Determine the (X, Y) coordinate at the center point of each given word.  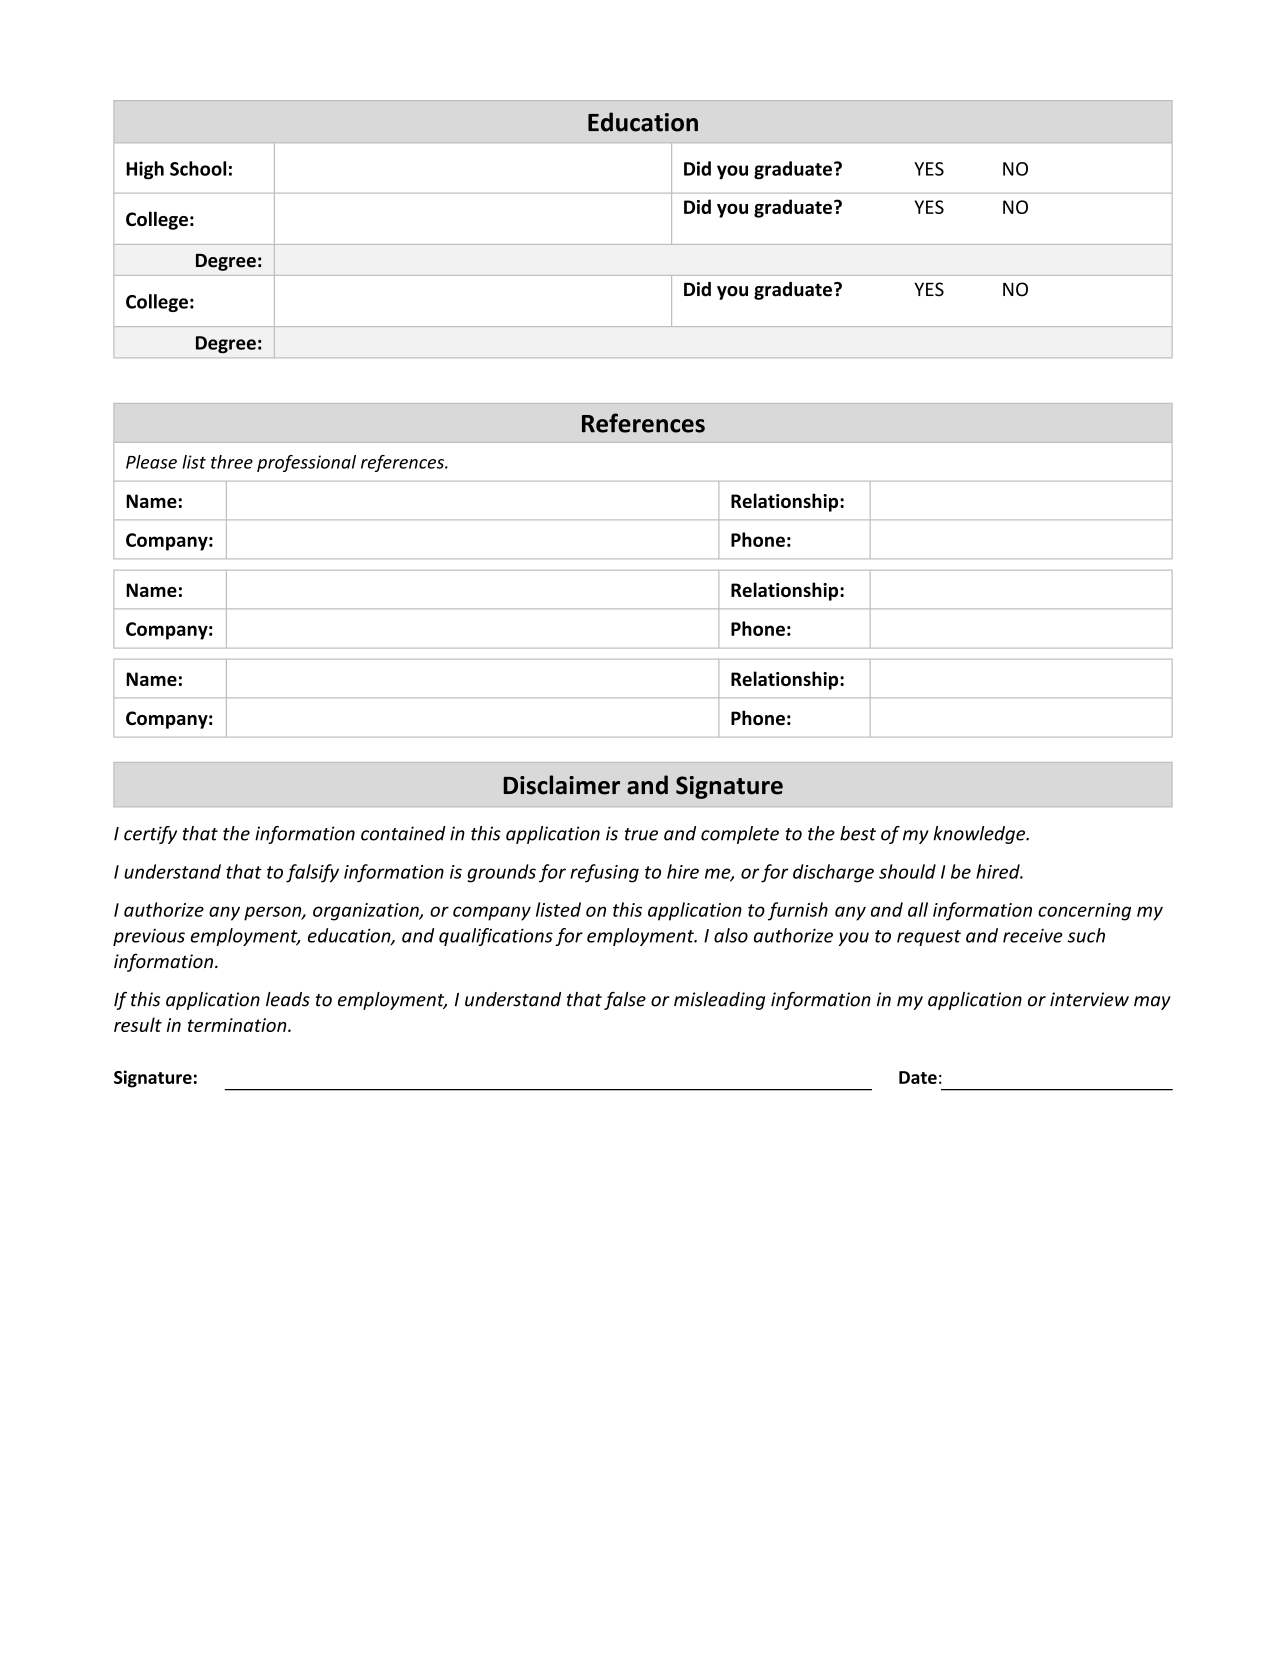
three (232, 462)
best (858, 833)
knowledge (980, 835)
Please (151, 462)
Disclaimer (561, 785)
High (145, 170)
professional (306, 463)
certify (150, 835)
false (625, 1001)
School (198, 168)
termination (238, 1025)
